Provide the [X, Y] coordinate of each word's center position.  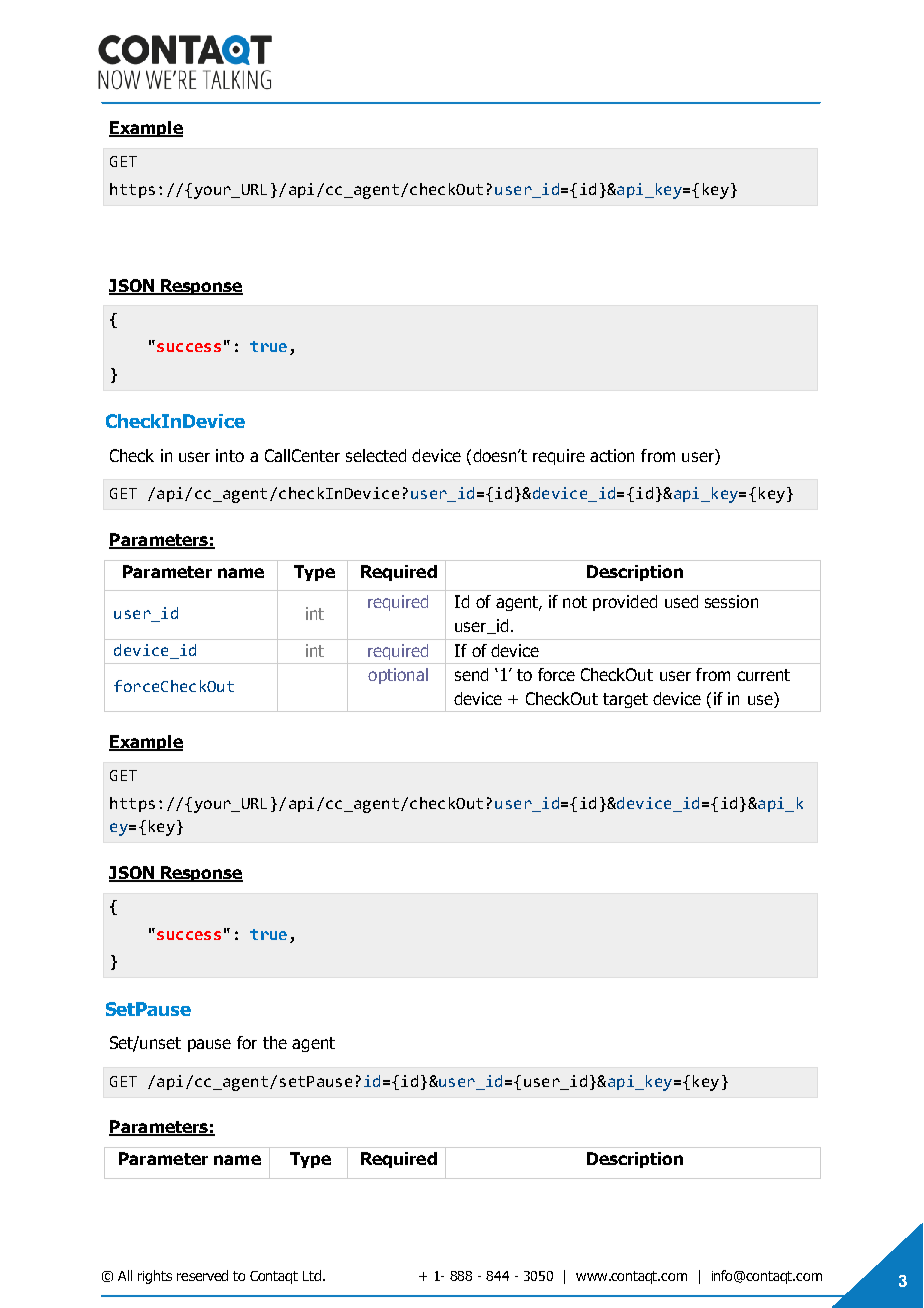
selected [376, 455]
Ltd [313, 1275]
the [275, 1042]
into [230, 455]
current [763, 675]
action [612, 455]
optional [398, 676]
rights [155, 1277]
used [681, 601]
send [471, 674]
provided [625, 603]
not [575, 602]
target [625, 700]
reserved [202, 1275]
